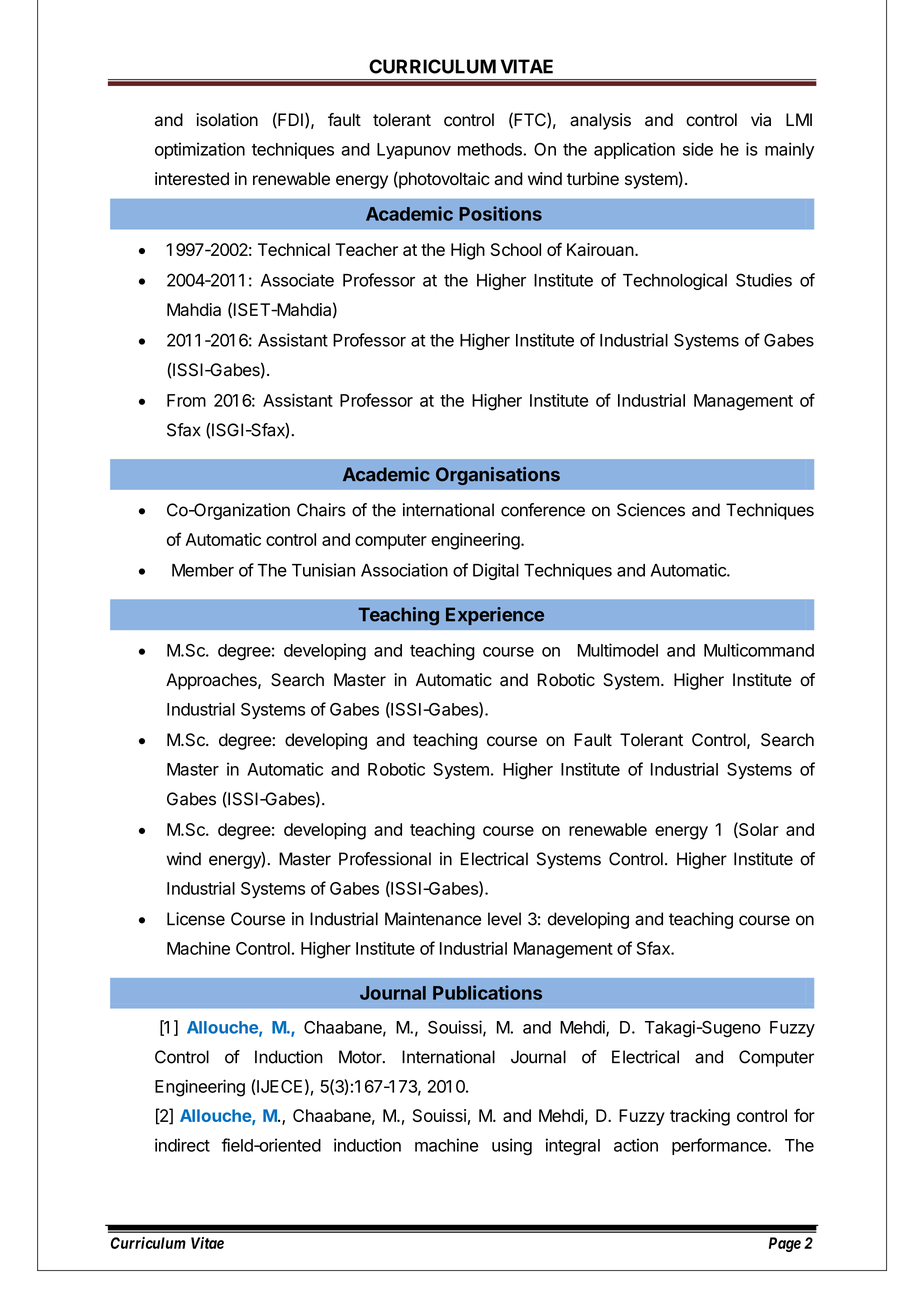 This screenshot has height=1308, width=924. What do you see at coordinates (651, 510) in the screenshot?
I see `Sciences` at bounding box center [651, 510].
